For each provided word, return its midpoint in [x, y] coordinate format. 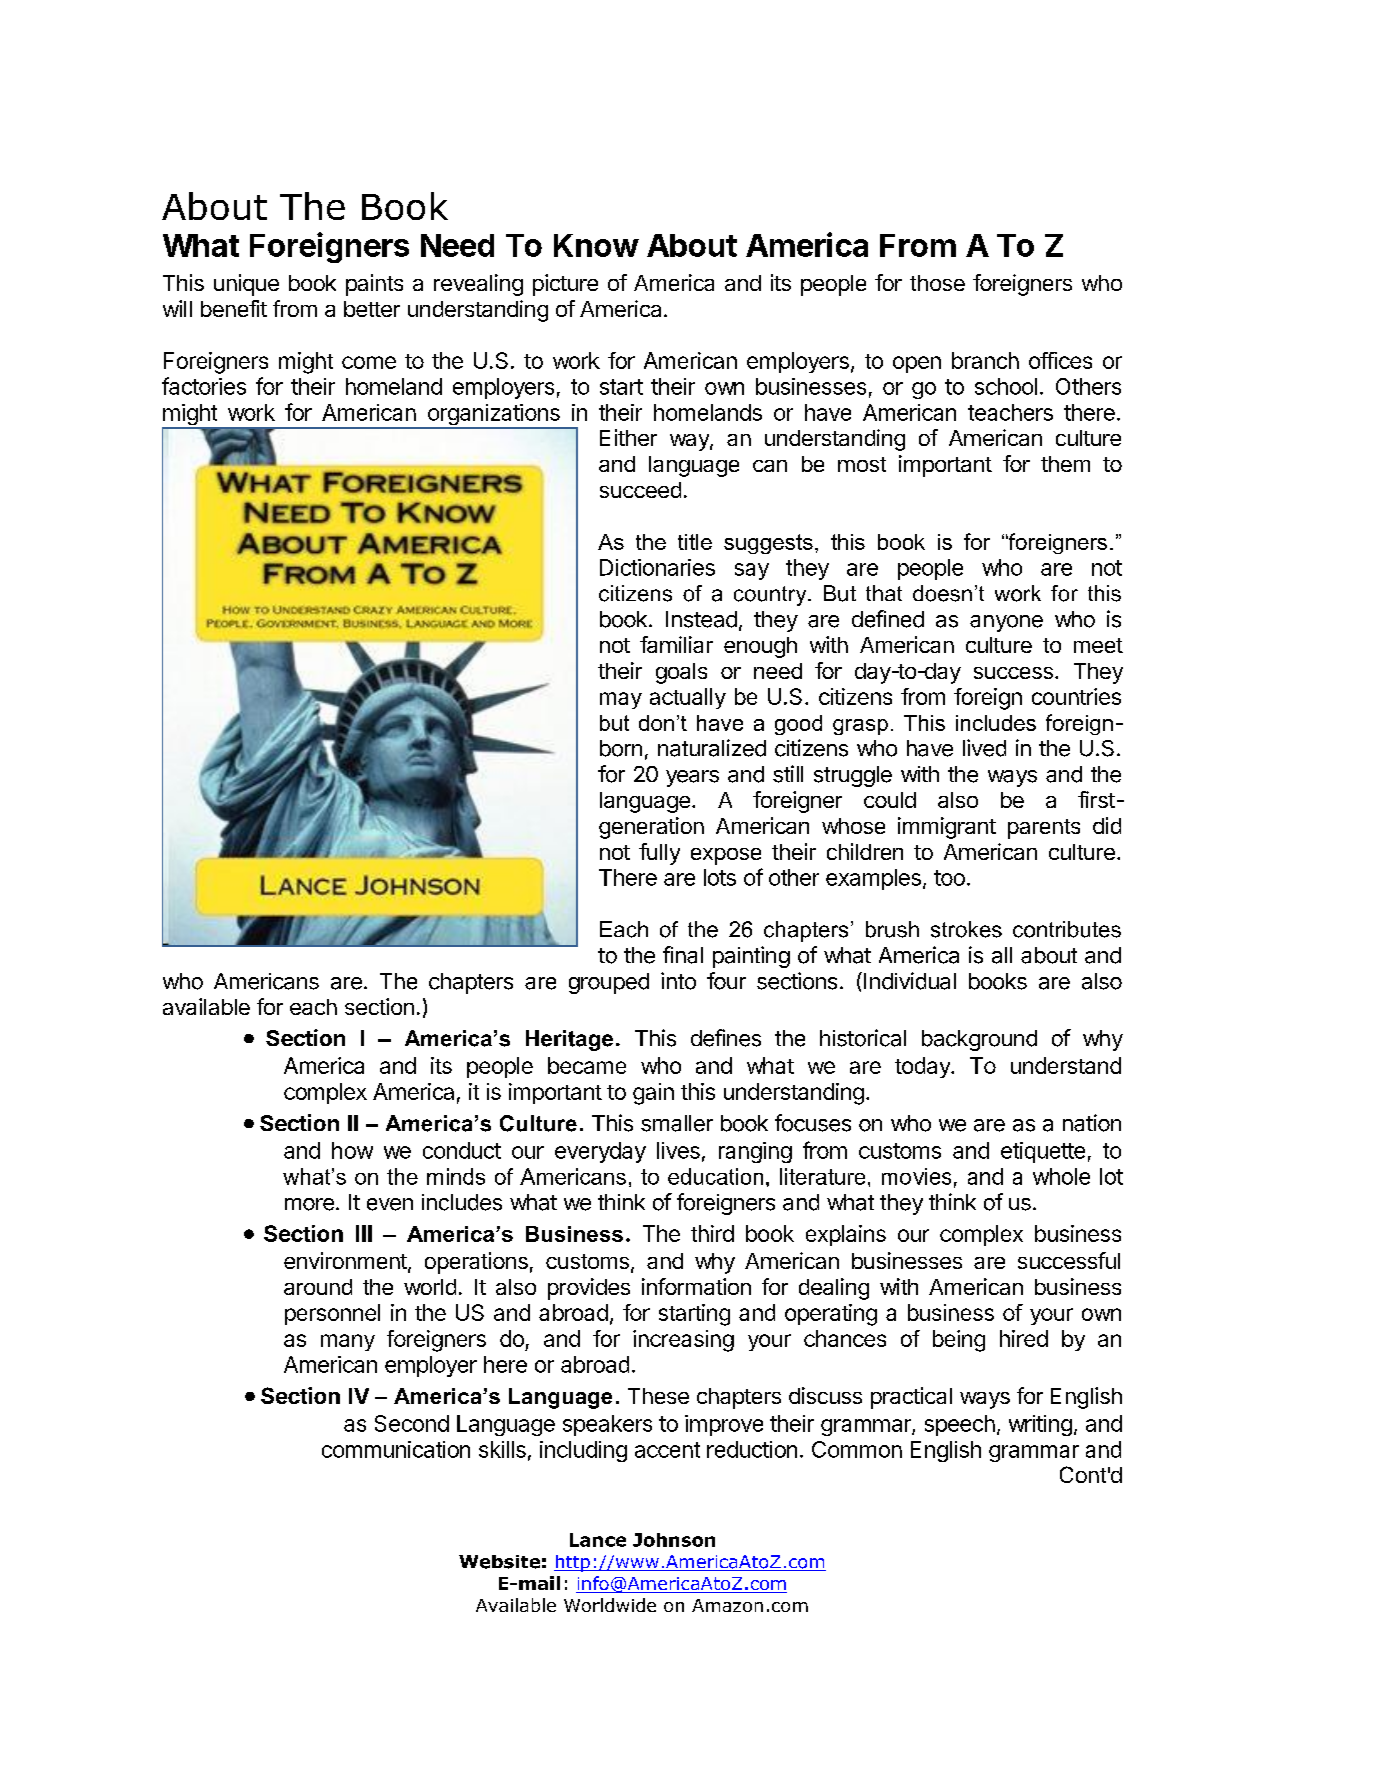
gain [653, 1094]
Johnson [674, 1540]
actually [688, 698]
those [937, 283]
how [352, 1150]
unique [246, 285]
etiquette [1043, 1152]
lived [984, 748]
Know [596, 245]
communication [396, 1449]
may [621, 700]
